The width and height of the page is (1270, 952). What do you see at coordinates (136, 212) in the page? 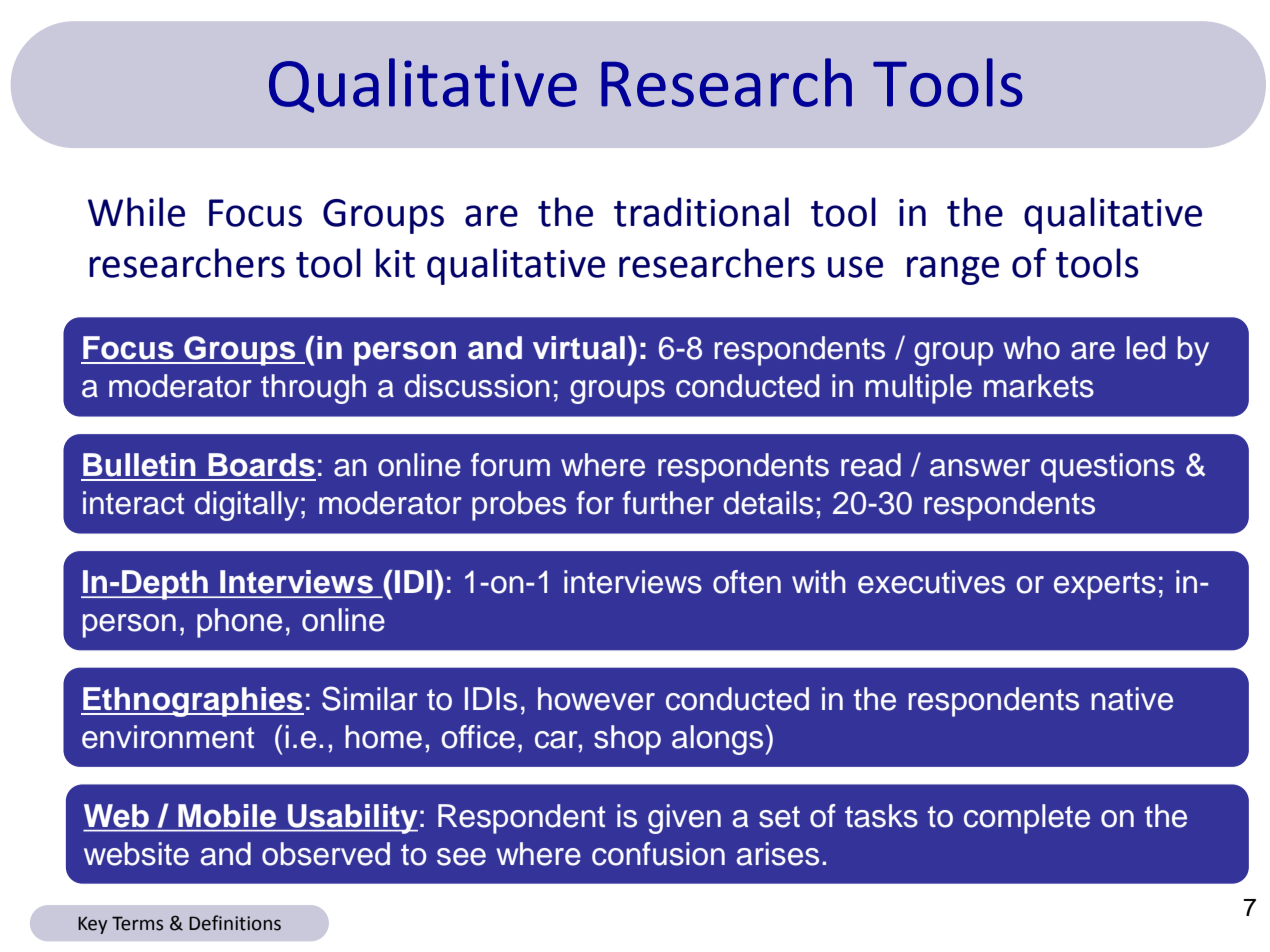
I see `While` at bounding box center [136, 212].
